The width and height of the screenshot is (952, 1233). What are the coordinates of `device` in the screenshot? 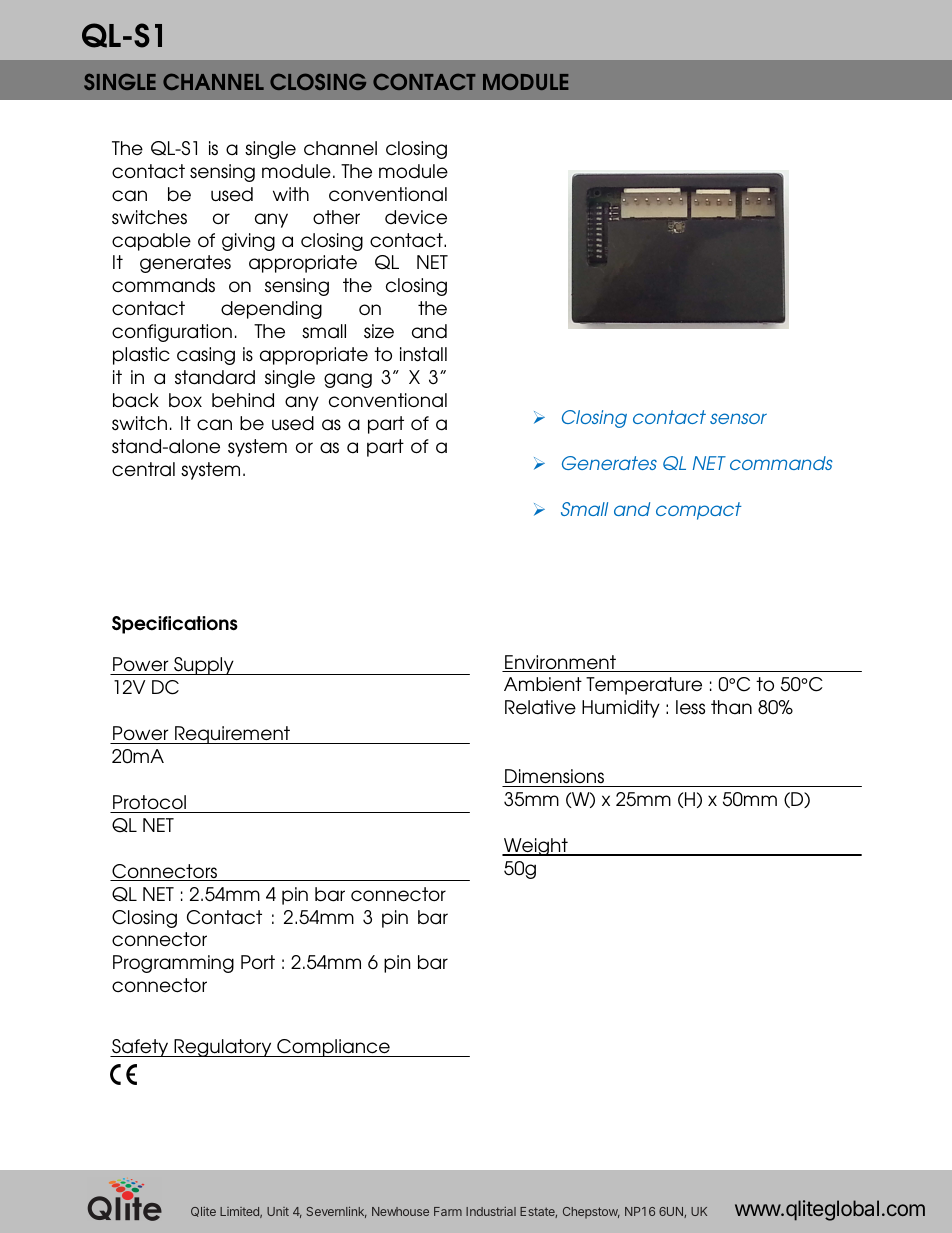 It's located at (416, 217).
